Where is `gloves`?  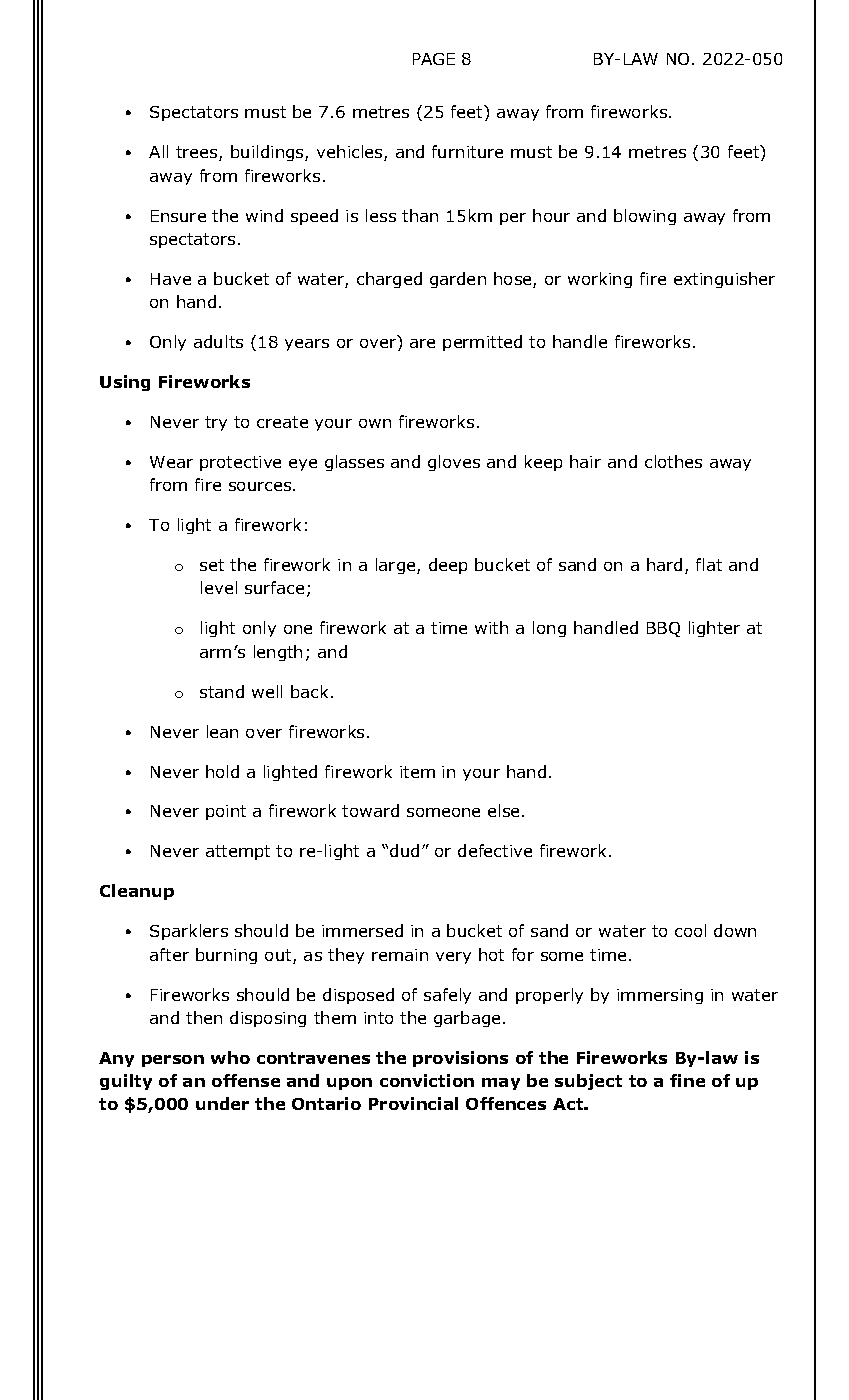
gloves is located at coordinates (454, 463).
